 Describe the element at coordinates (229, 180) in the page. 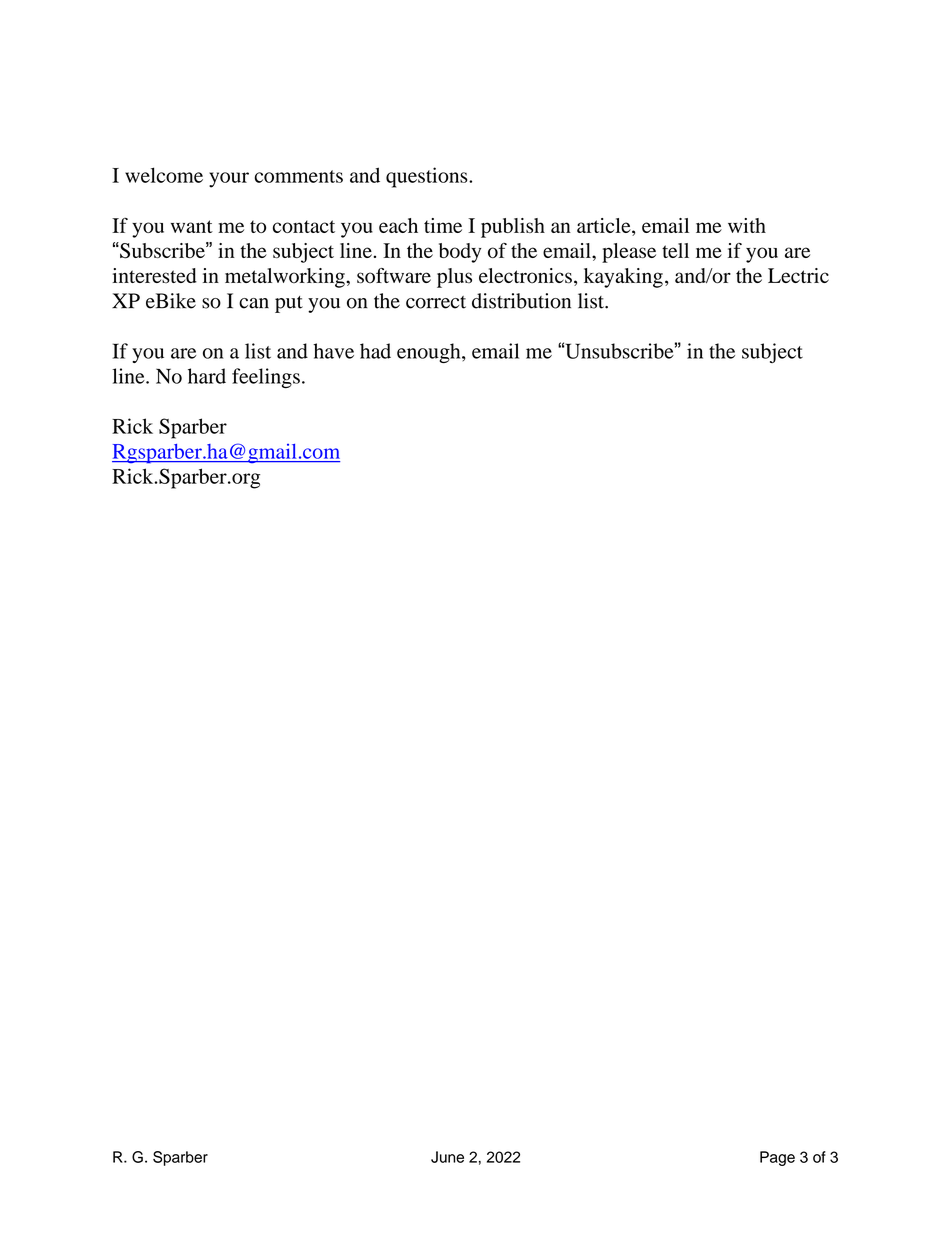

I see `your` at that location.
